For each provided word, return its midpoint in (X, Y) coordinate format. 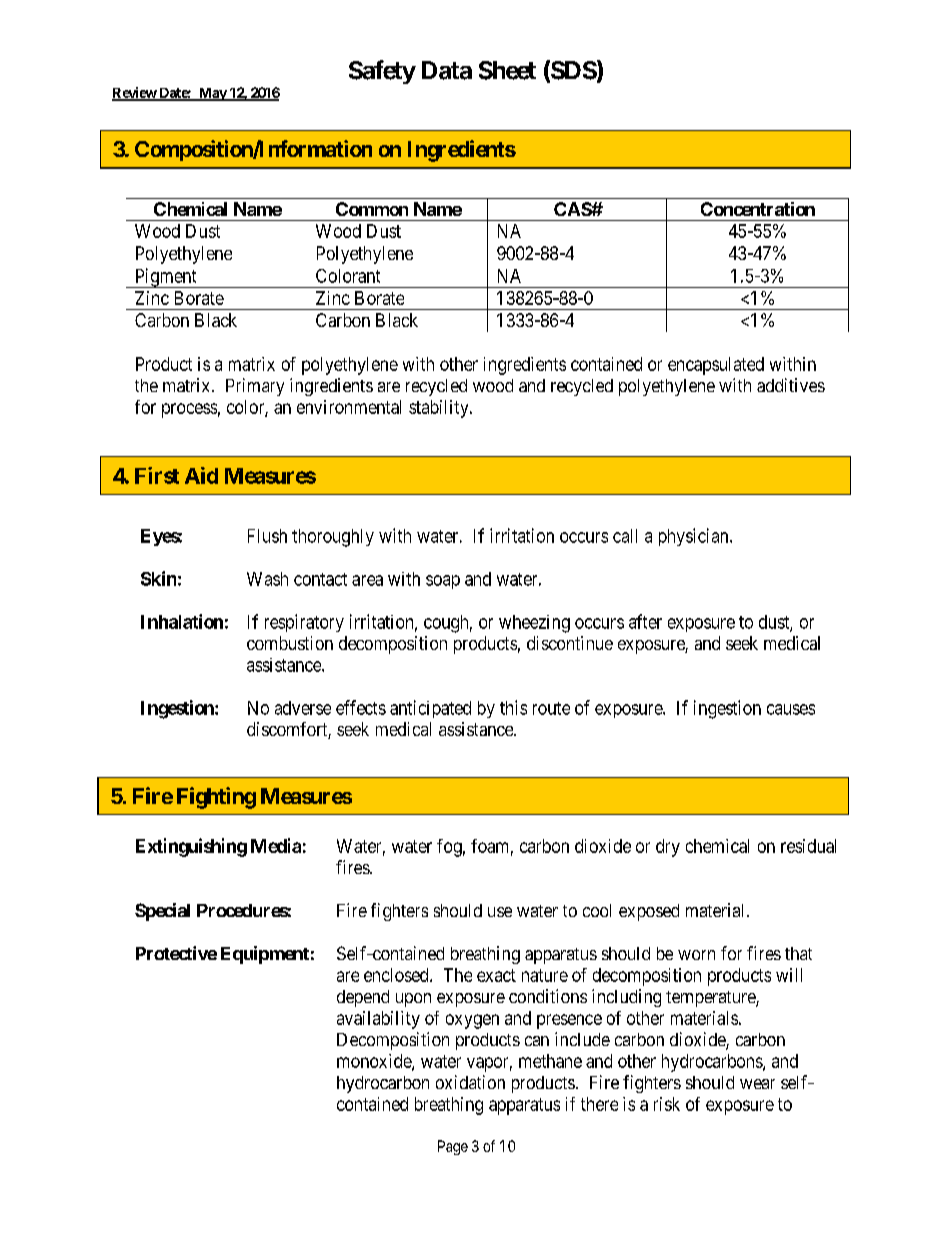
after (645, 621)
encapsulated (716, 366)
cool (597, 910)
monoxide (375, 1062)
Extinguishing (191, 847)
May (212, 94)
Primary (255, 387)
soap (443, 582)
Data (447, 70)
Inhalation (182, 621)
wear (757, 1084)
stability (440, 409)
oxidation (470, 1082)
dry (668, 848)
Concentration (758, 209)
